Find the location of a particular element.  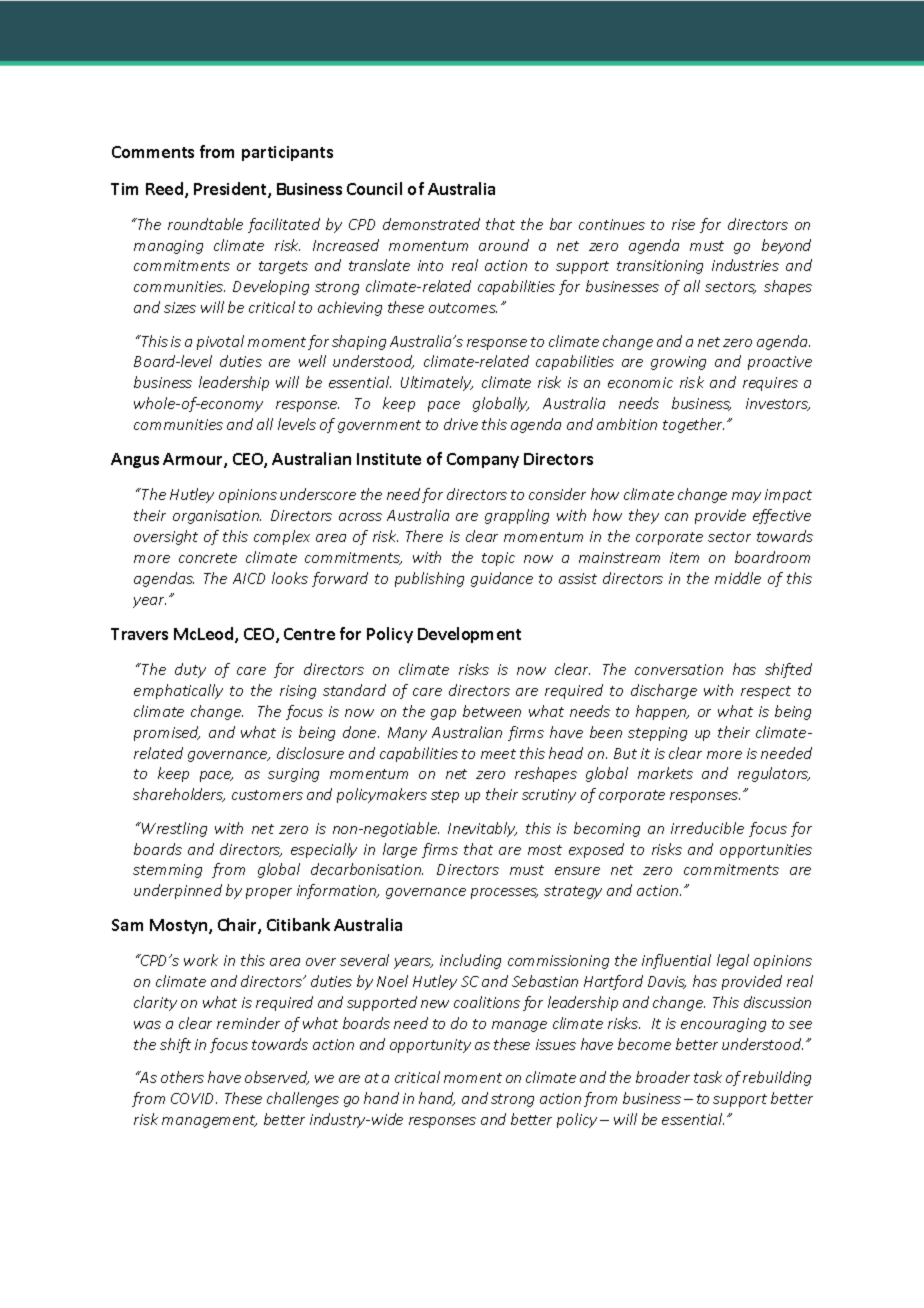

pivotal is located at coordinates (220, 342).
